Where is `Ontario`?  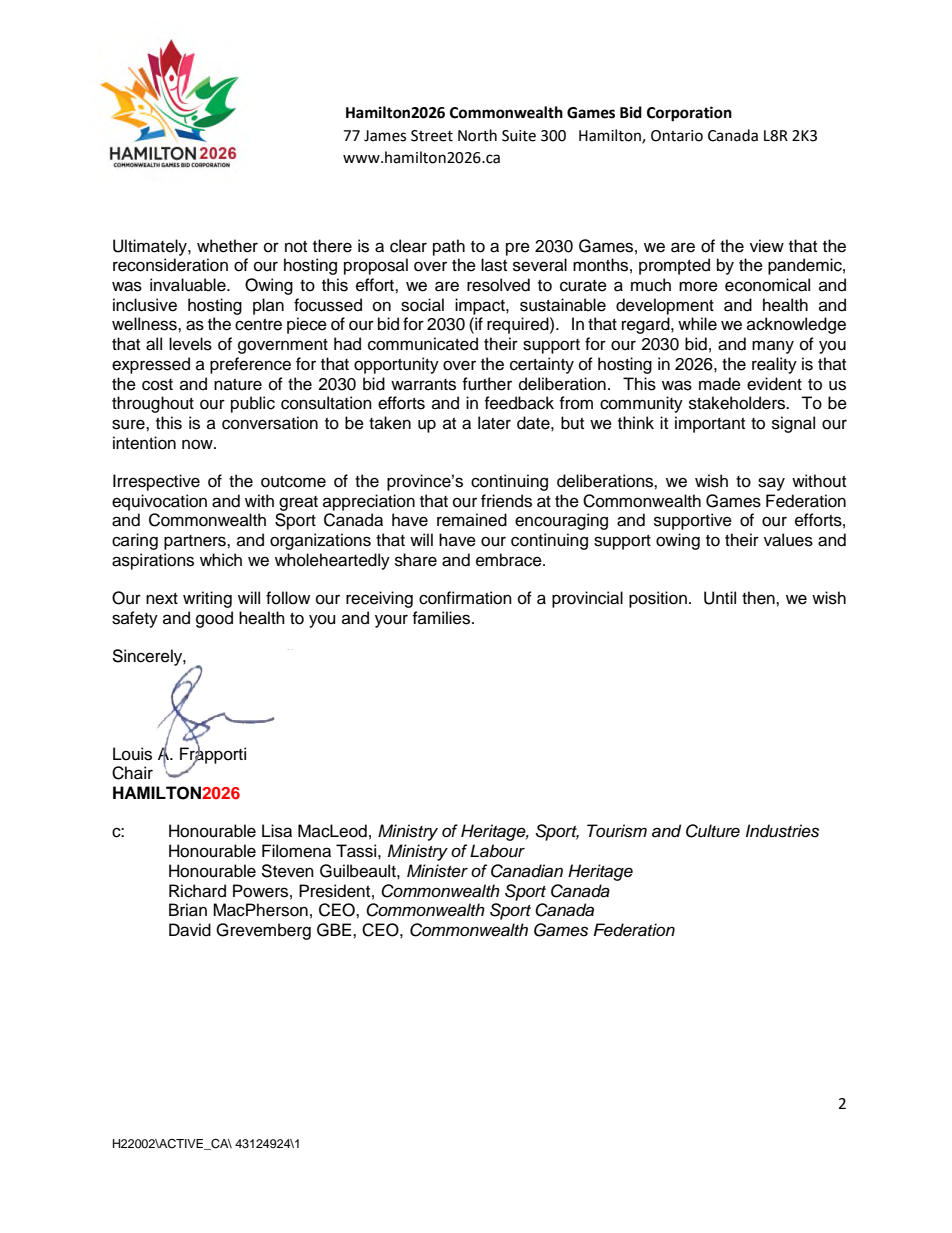 Ontario is located at coordinates (677, 136).
